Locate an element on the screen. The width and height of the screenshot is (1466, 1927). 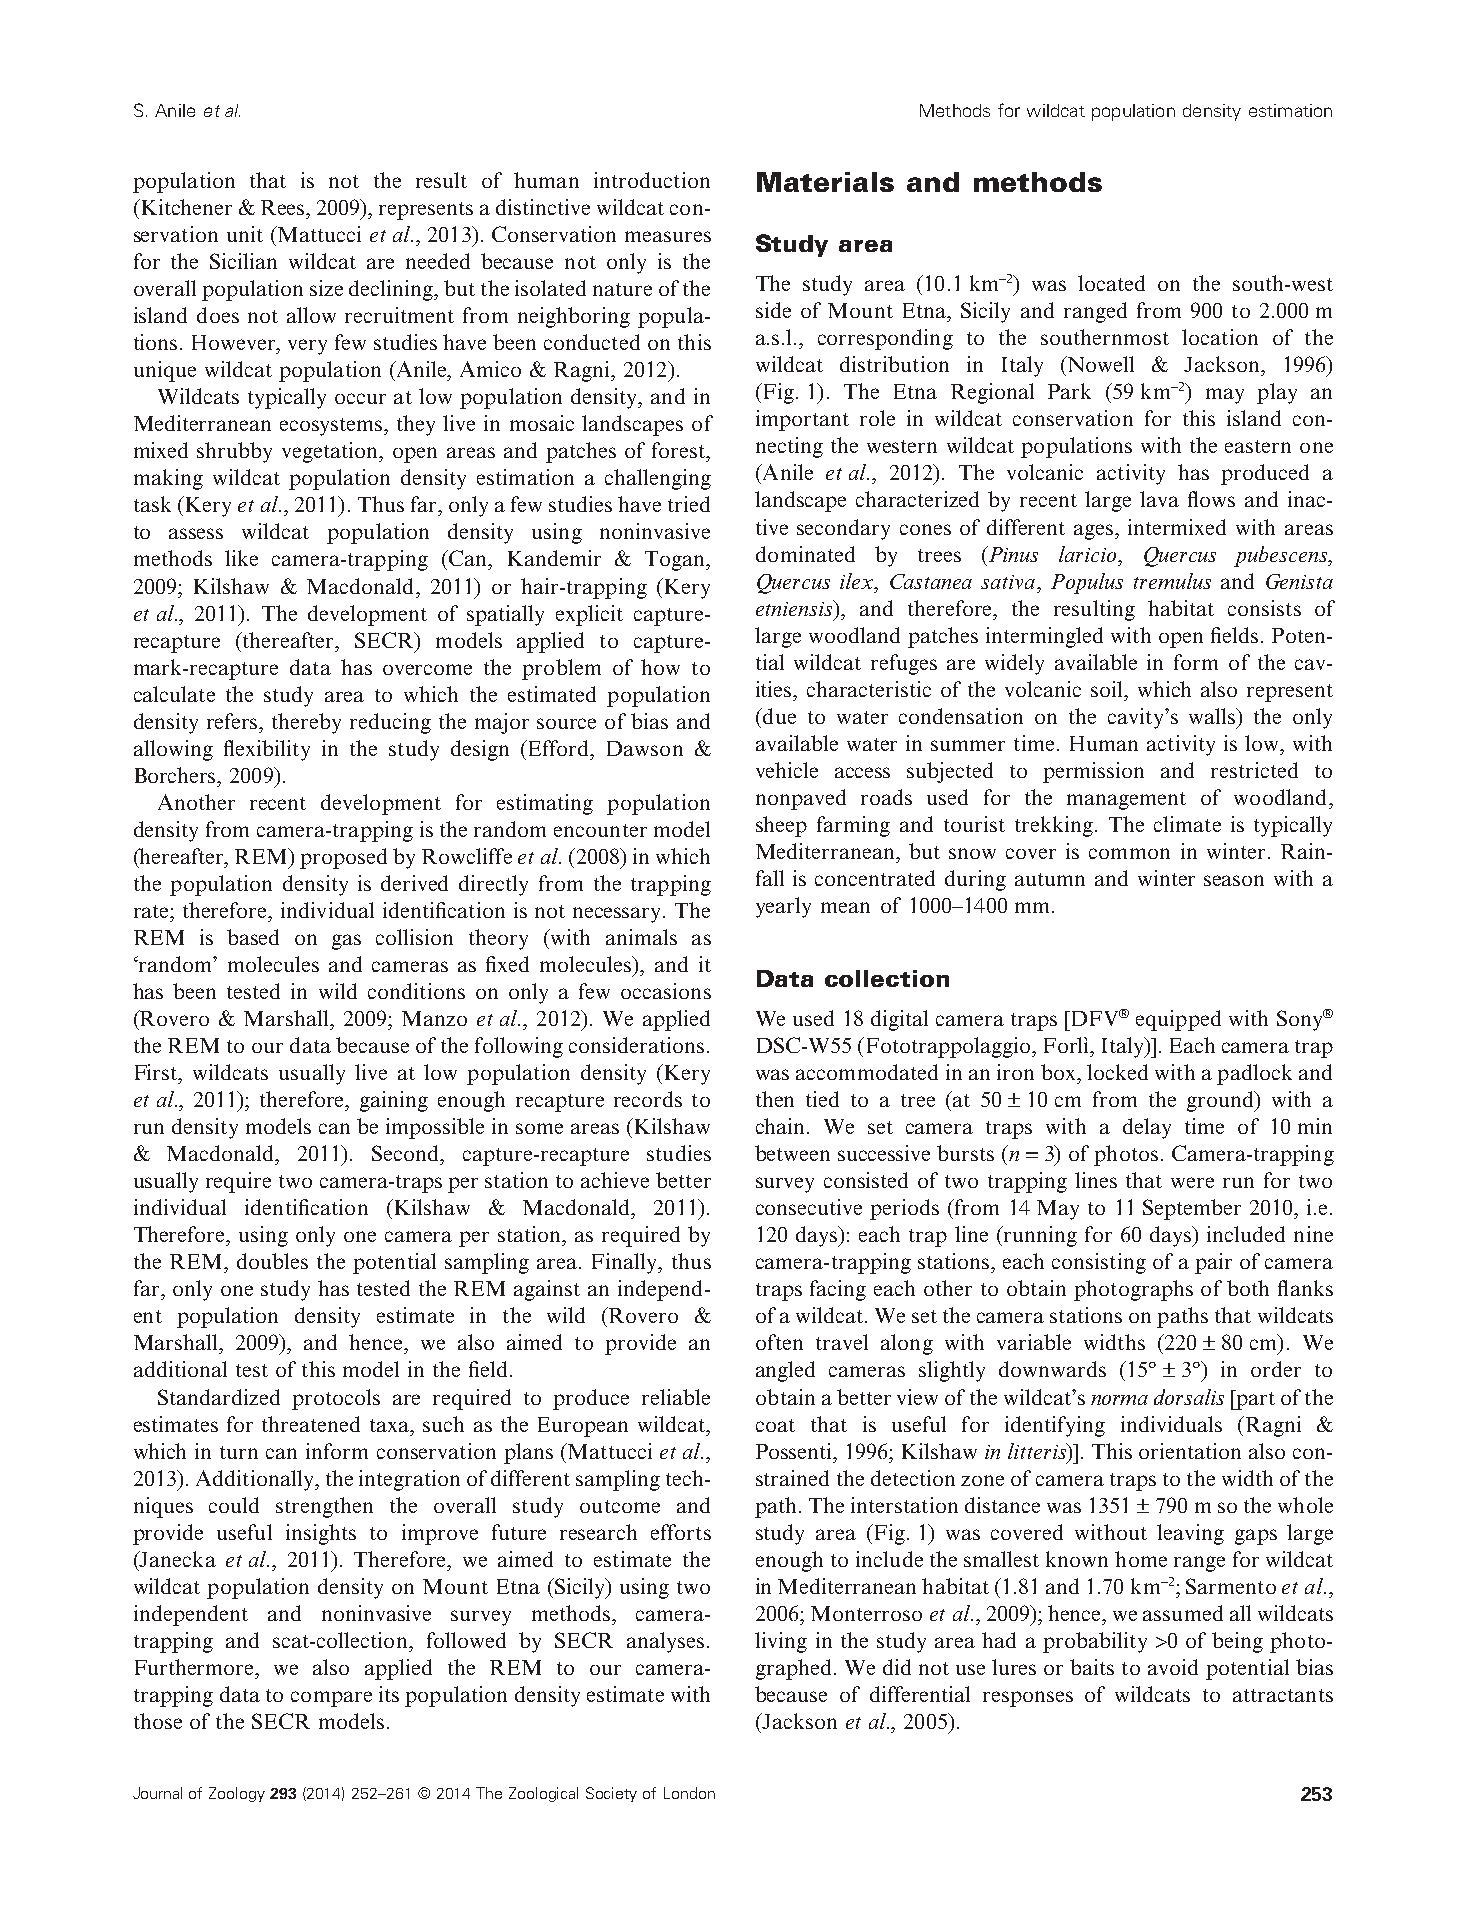
Sicilian is located at coordinates (243, 261).
